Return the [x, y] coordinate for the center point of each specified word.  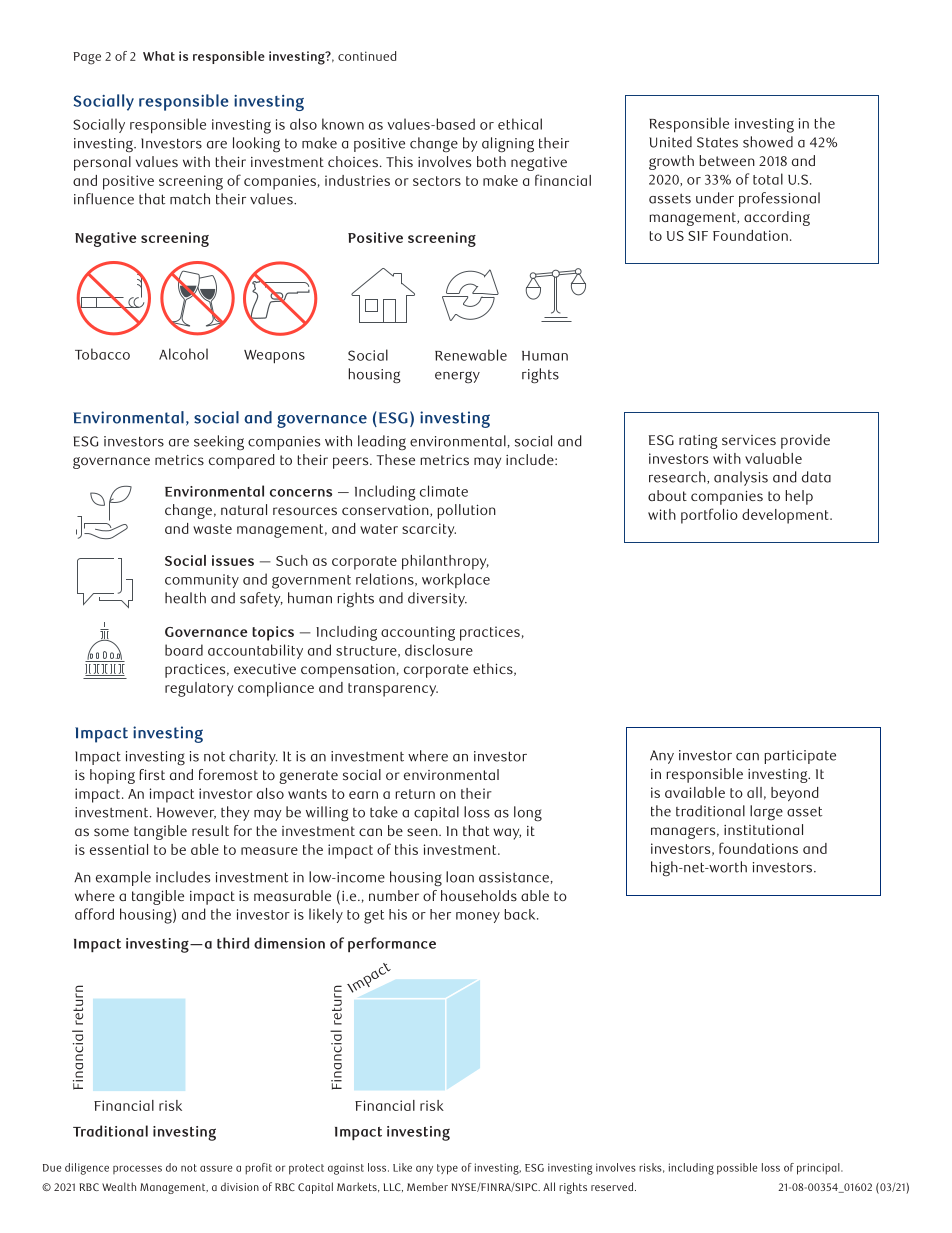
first [152, 775]
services [749, 440]
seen [423, 832]
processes [137, 1169]
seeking [219, 443]
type [447, 1169]
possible [737, 1169]
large [766, 813]
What [159, 56]
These [396, 460]
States [717, 142]
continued [367, 56]
